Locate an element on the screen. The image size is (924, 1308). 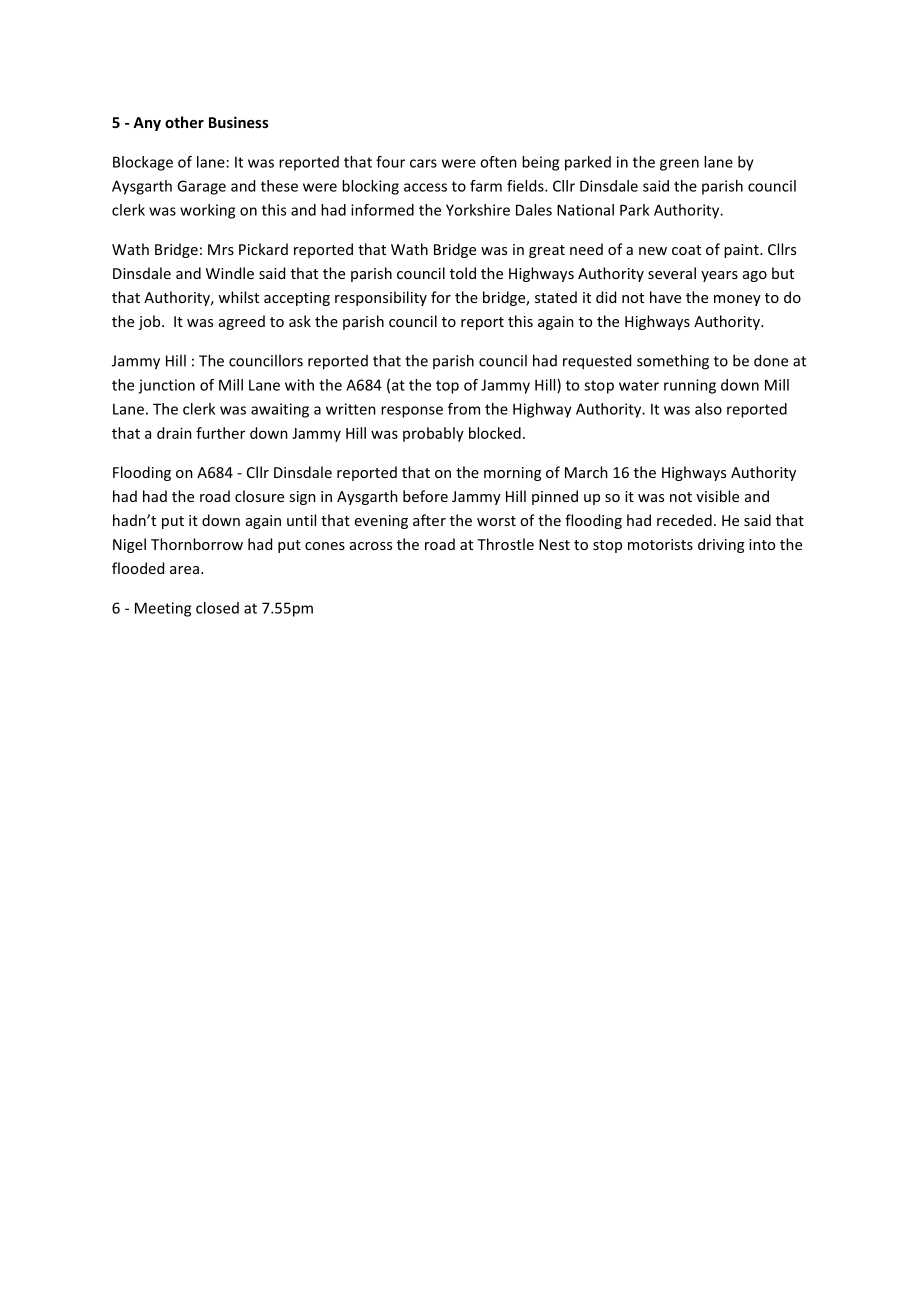
something is located at coordinates (673, 362).
